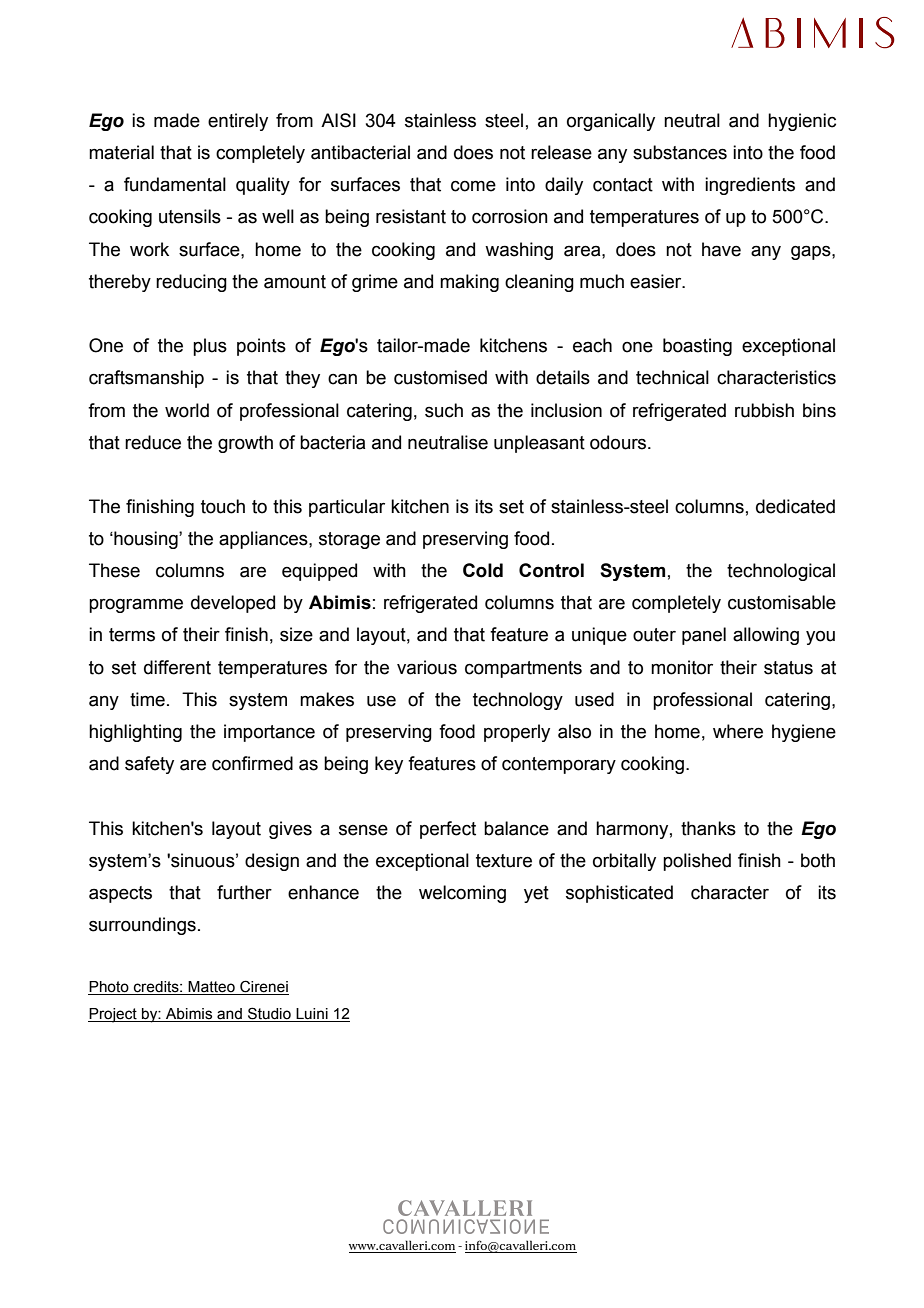 The width and height of the screenshot is (924, 1308). What do you see at coordinates (212, 988) in the screenshot?
I see `Matteo` at bounding box center [212, 988].
